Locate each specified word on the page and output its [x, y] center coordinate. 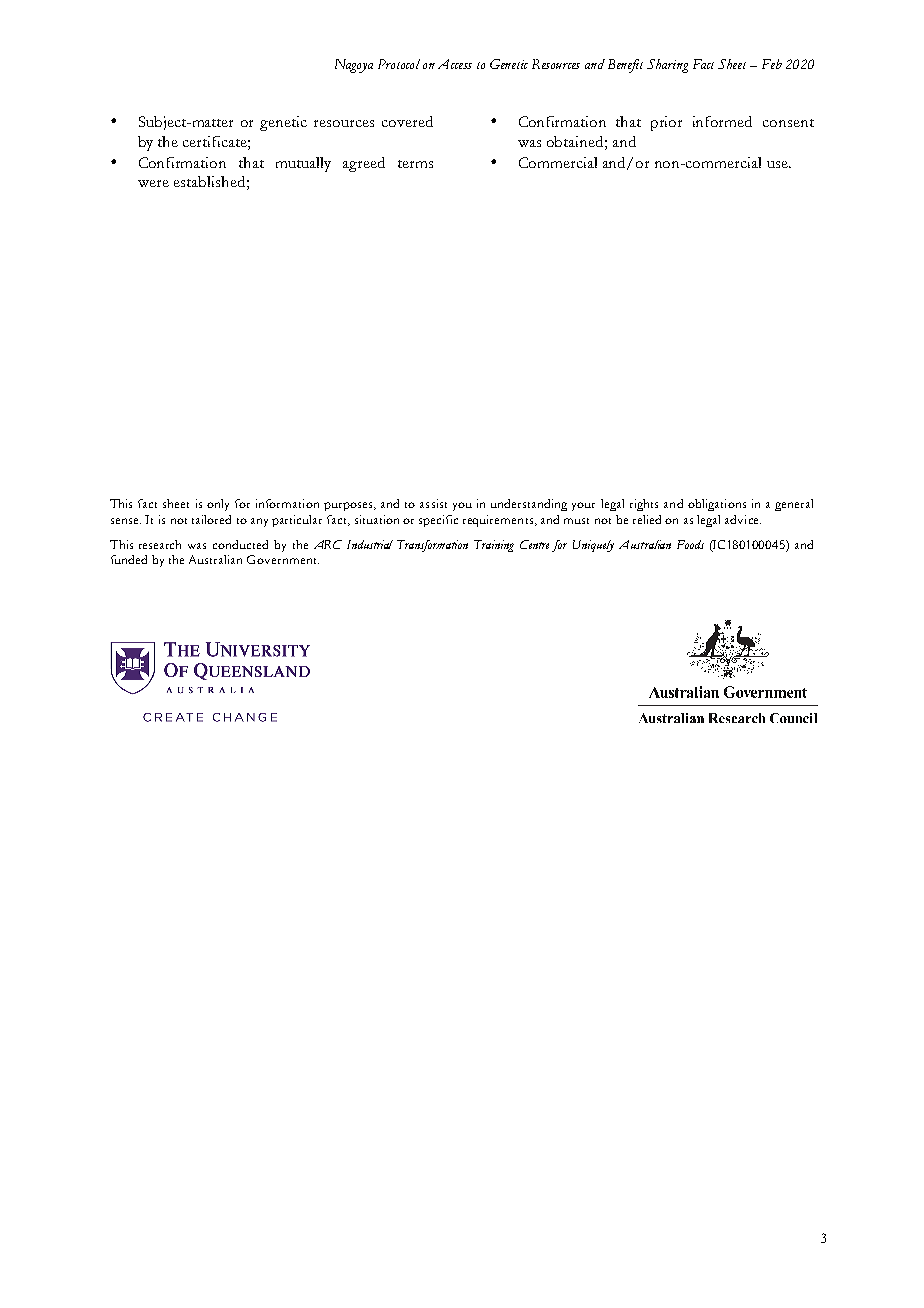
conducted [240, 544]
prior [666, 123]
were [153, 183]
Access [455, 64]
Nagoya [354, 66]
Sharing [667, 66]
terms [415, 164]
